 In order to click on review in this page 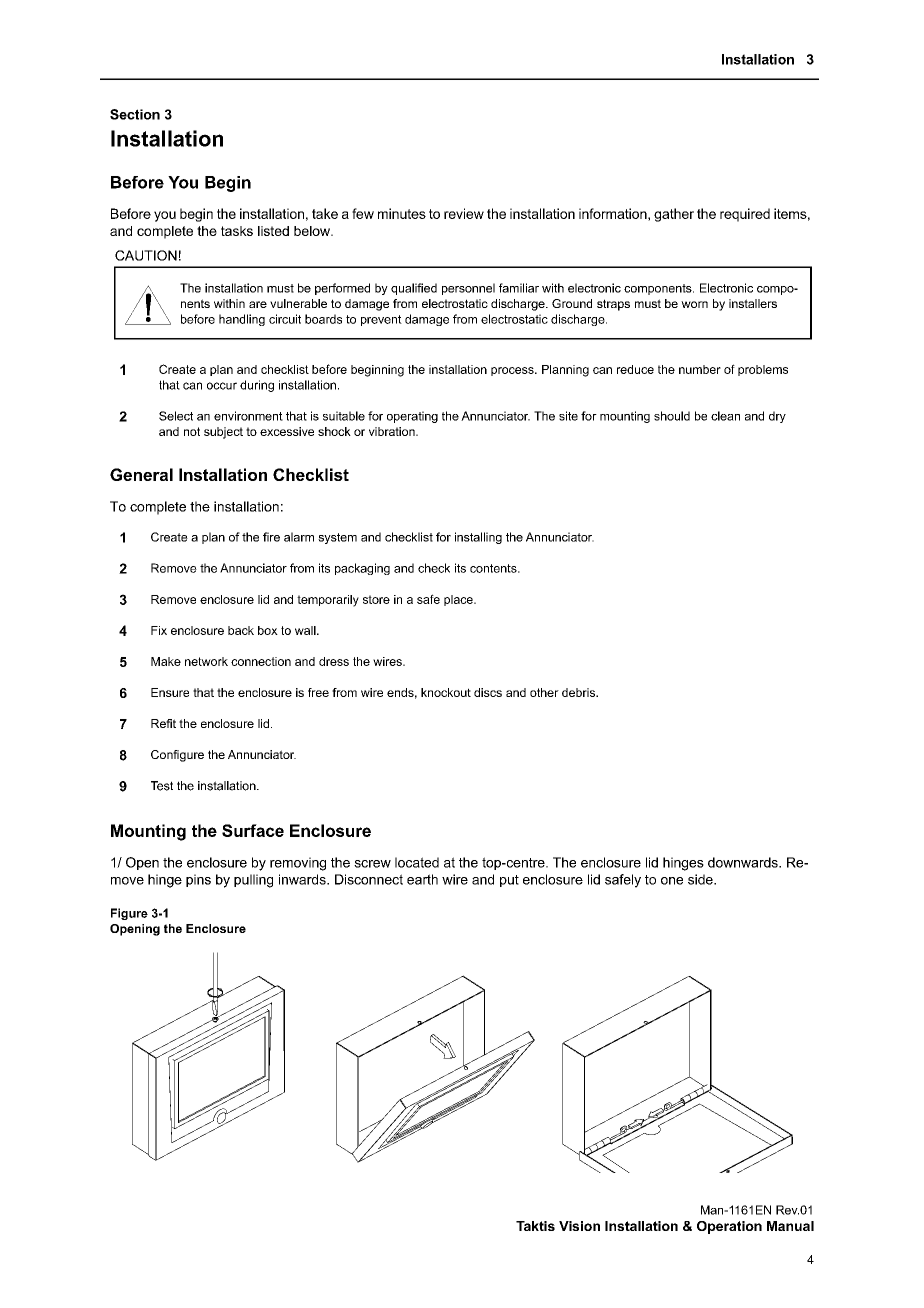, I will do `click(464, 213)`.
